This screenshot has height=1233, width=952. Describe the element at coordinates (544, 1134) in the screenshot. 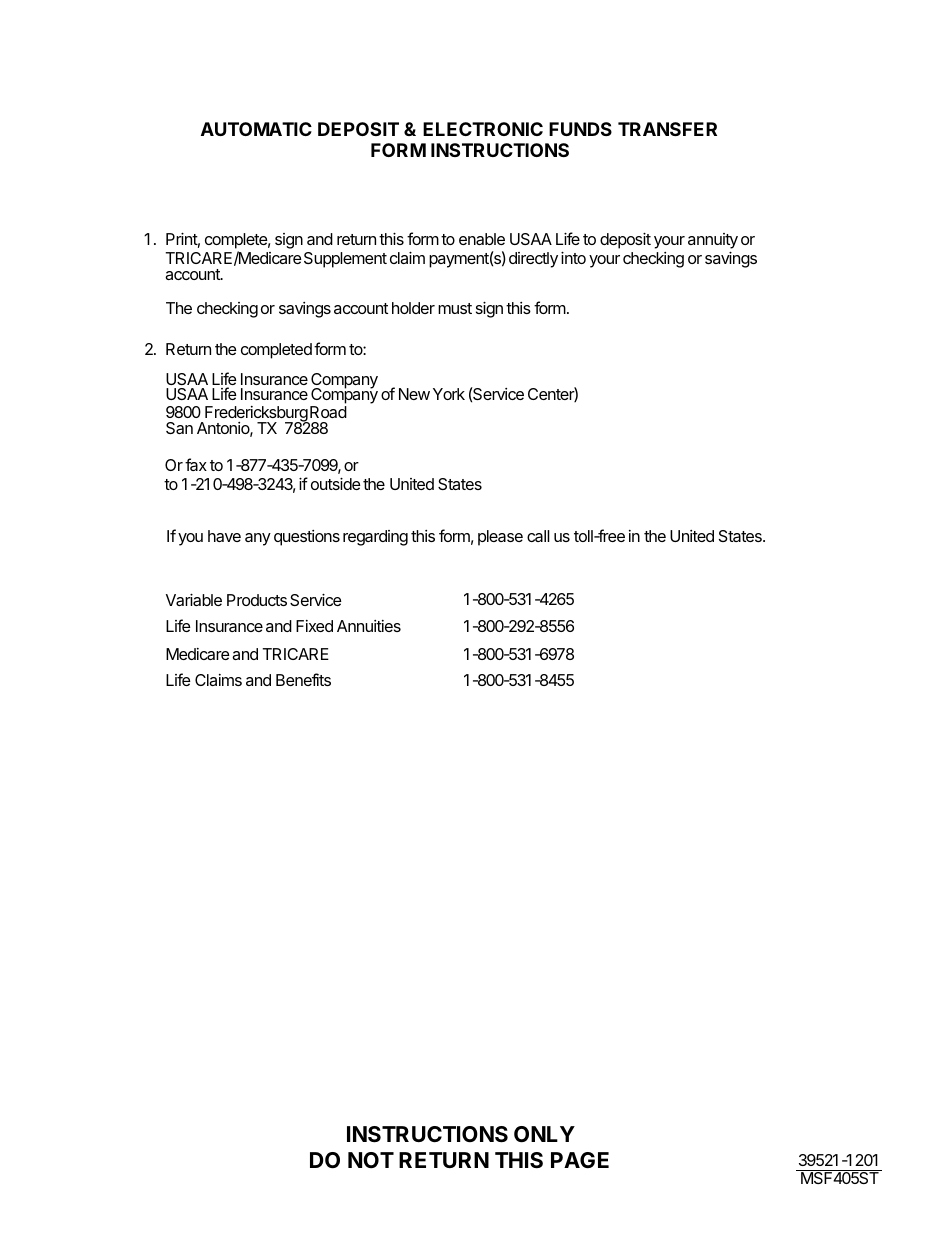

I see `ONLY` at that location.
